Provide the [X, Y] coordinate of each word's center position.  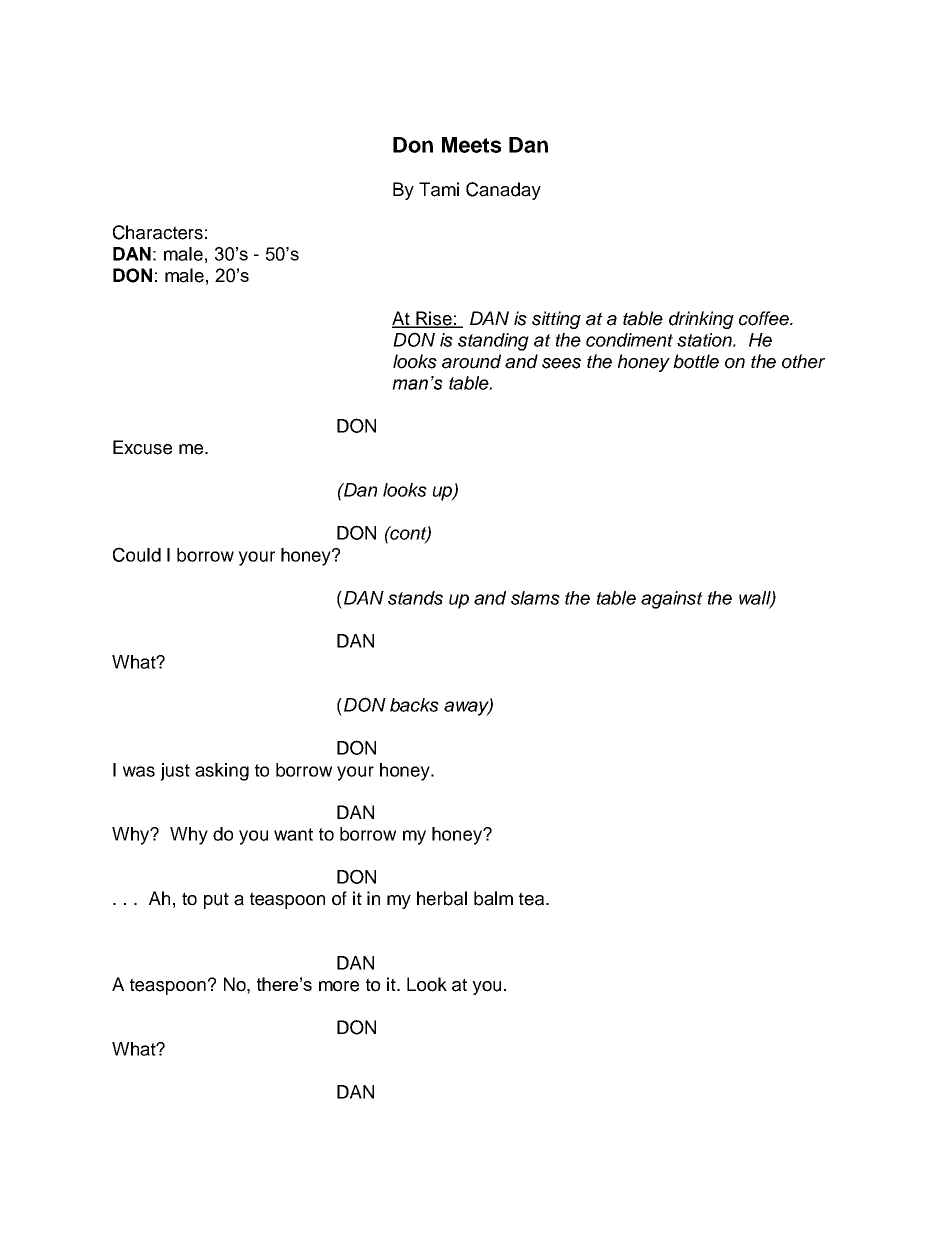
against [672, 600]
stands [415, 598]
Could [137, 554]
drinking [701, 320]
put [216, 900]
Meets [471, 145]
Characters [158, 232]
